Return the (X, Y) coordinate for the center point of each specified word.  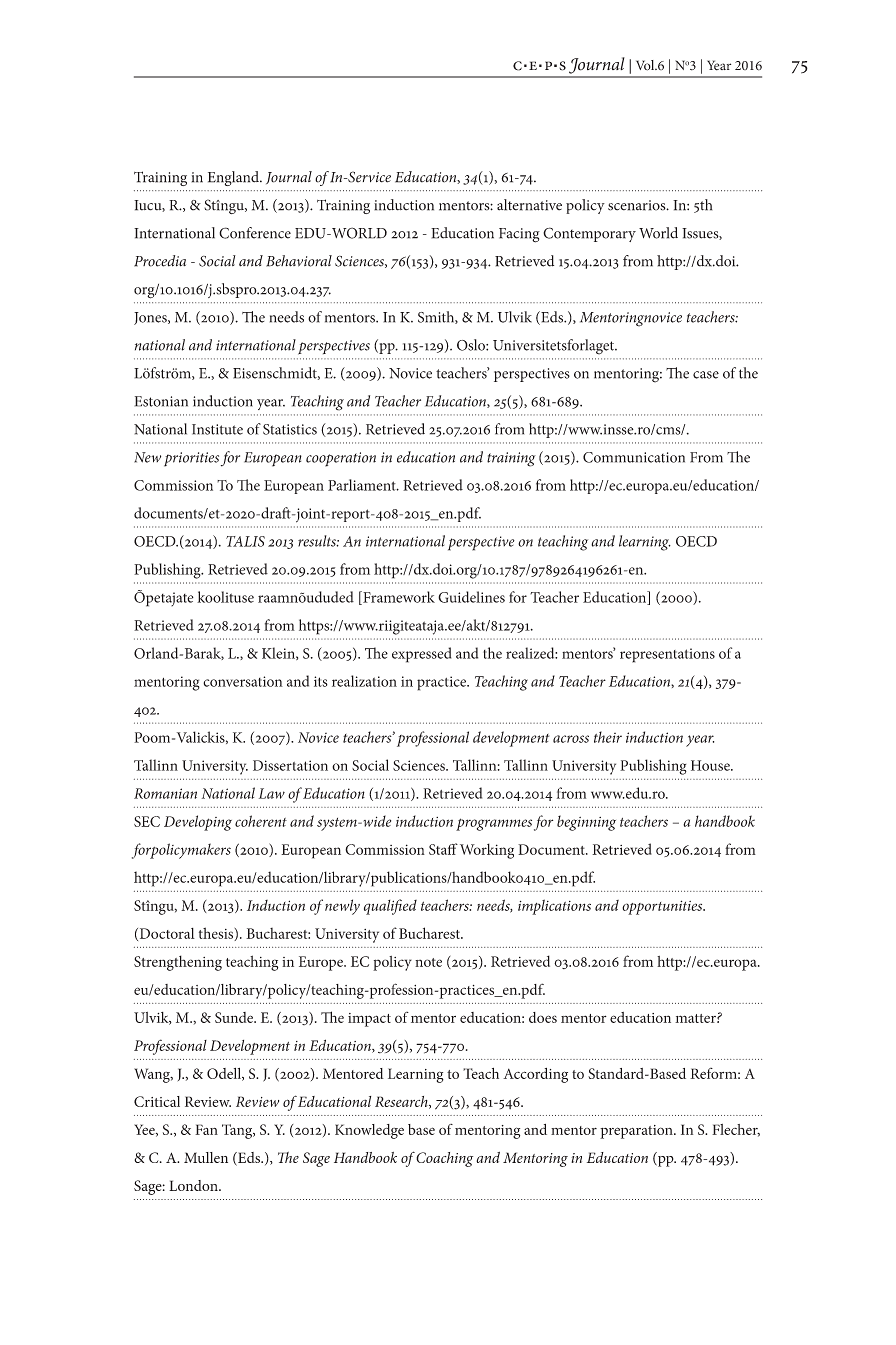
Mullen (206, 1157)
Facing (519, 235)
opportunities (663, 907)
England (234, 178)
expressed (421, 655)
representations (667, 655)
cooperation (341, 459)
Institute (217, 429)
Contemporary (589, 234)
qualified (390, 907)
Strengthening (178, 963)
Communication (634, 457)
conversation (243, 681)
